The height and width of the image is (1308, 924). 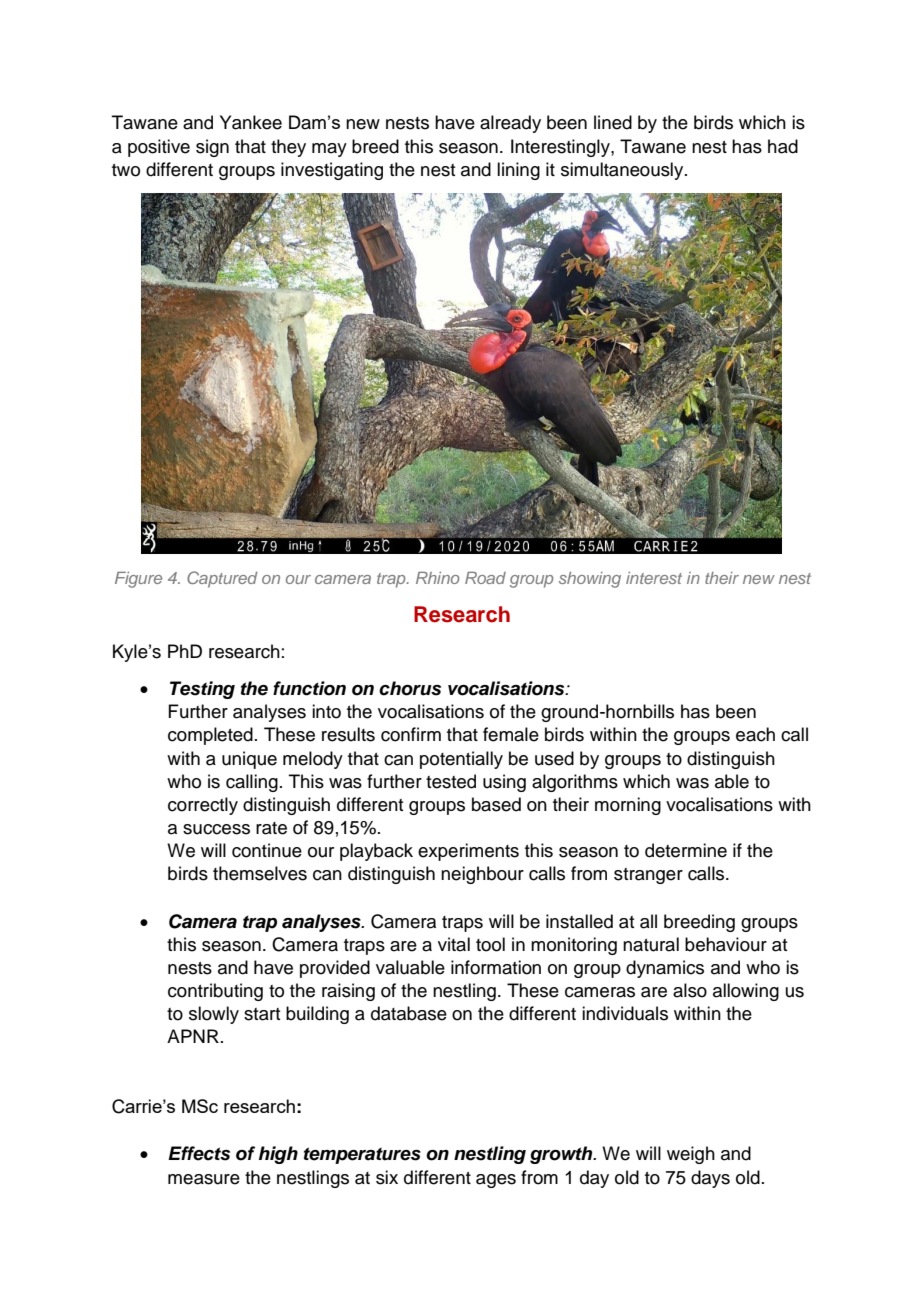 What do you see at coordinates (691, 1155) in the image?
I see `weigh` at bounding box center [691, 1155].
